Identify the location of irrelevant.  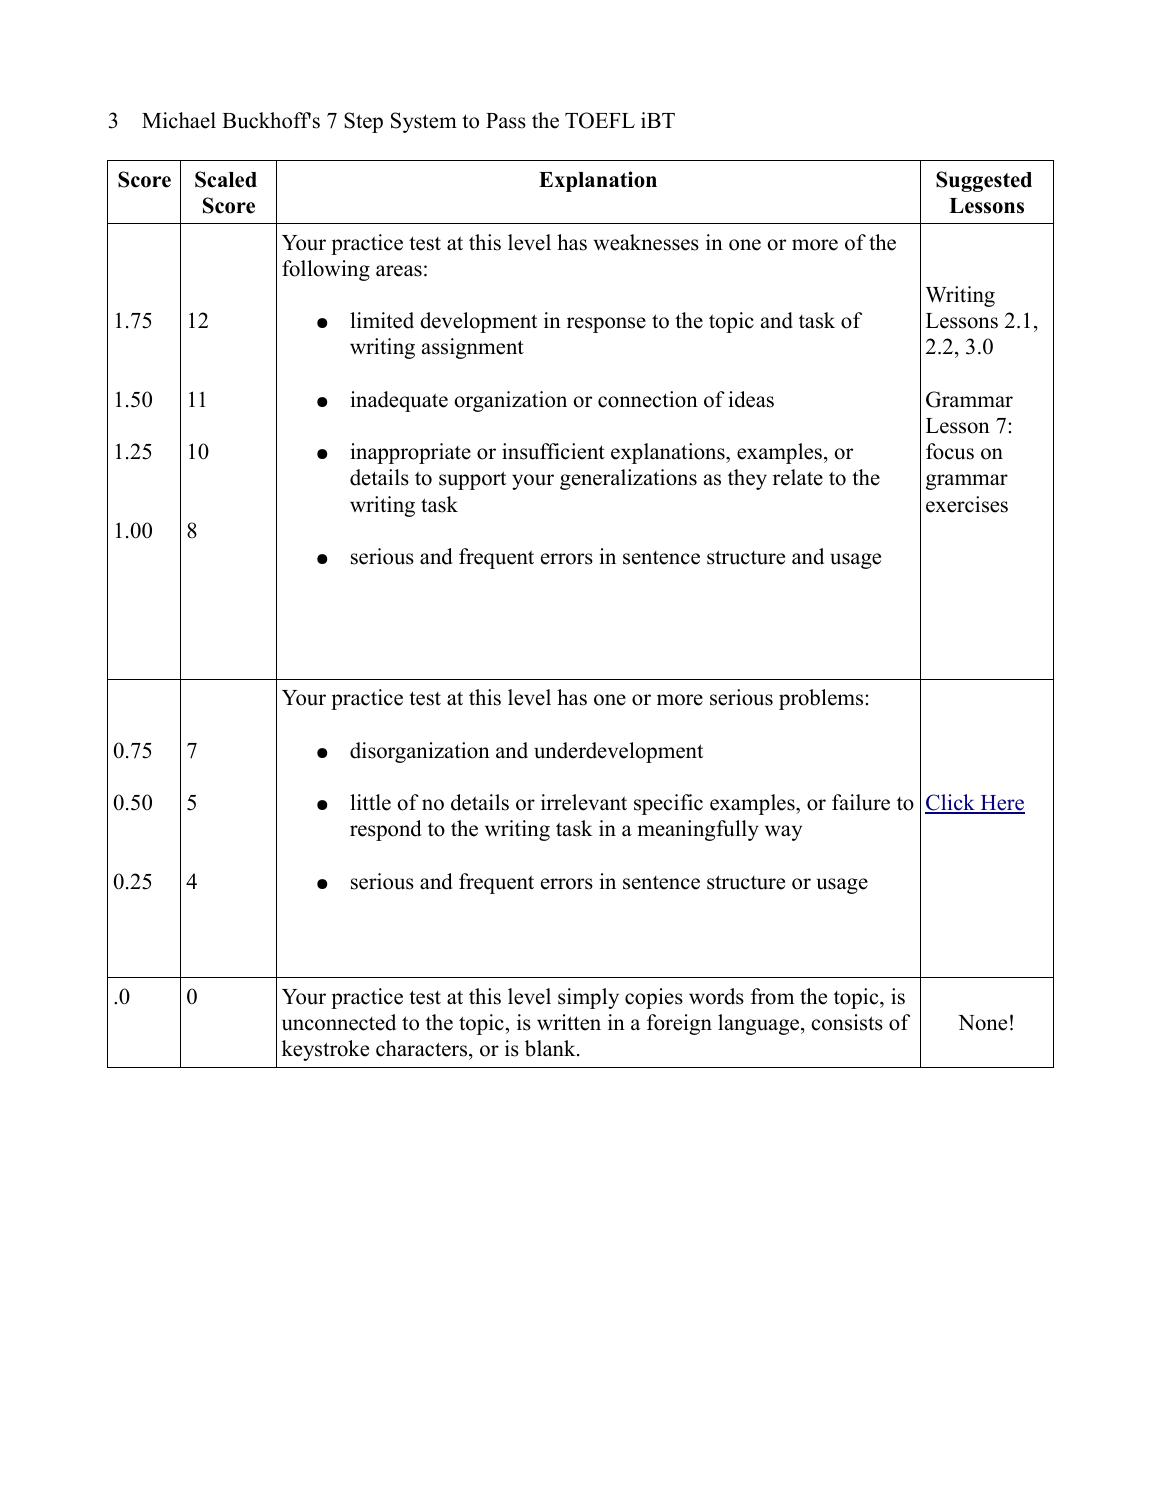
(584, 802).
